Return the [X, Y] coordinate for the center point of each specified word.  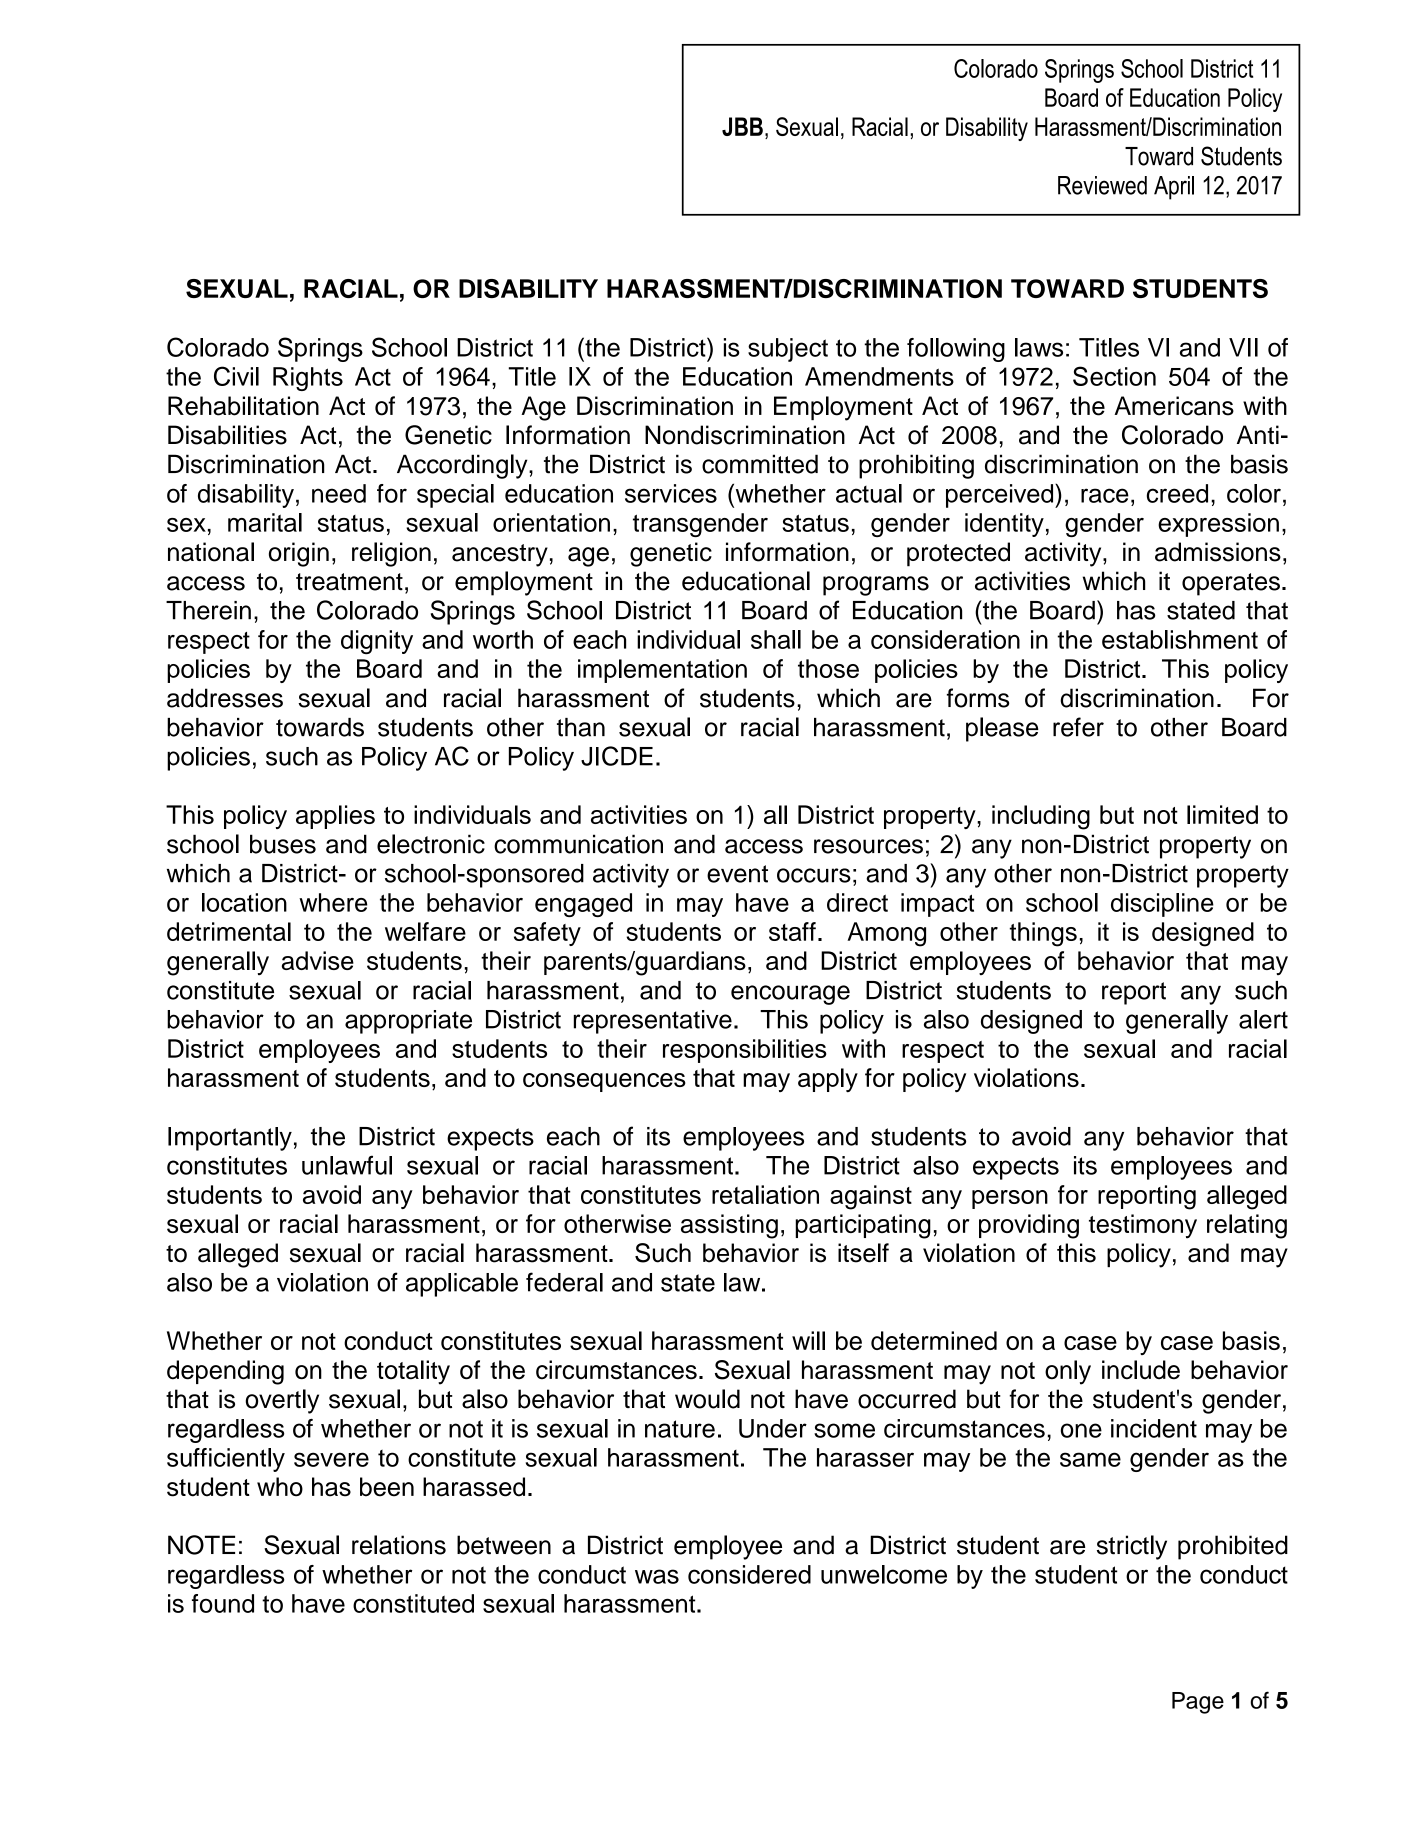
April [1174, 188]
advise [318, 960]
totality [413, 1372]
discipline [1162, 905]
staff [792, 931]
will [808, 1340]
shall [776, 639]
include [1141, 1370]
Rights [308, 379]
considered [749, 1574]
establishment [1180, 639]
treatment [349, 582]
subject [788, 350]
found [223, 1603]
